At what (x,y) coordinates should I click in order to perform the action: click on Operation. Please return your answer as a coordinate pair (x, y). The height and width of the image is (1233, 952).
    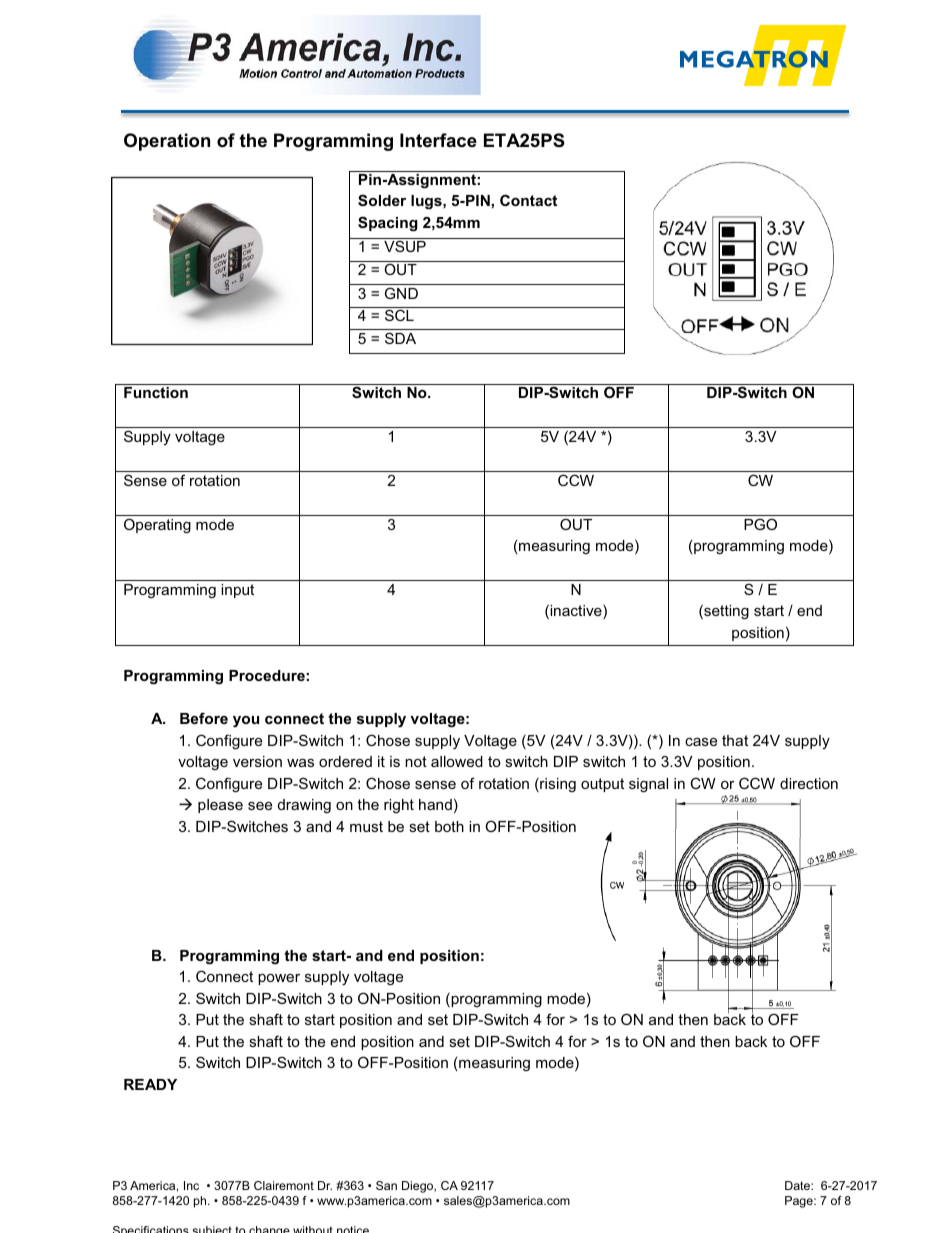
    Looking at the image, I should click on (167, 142).
